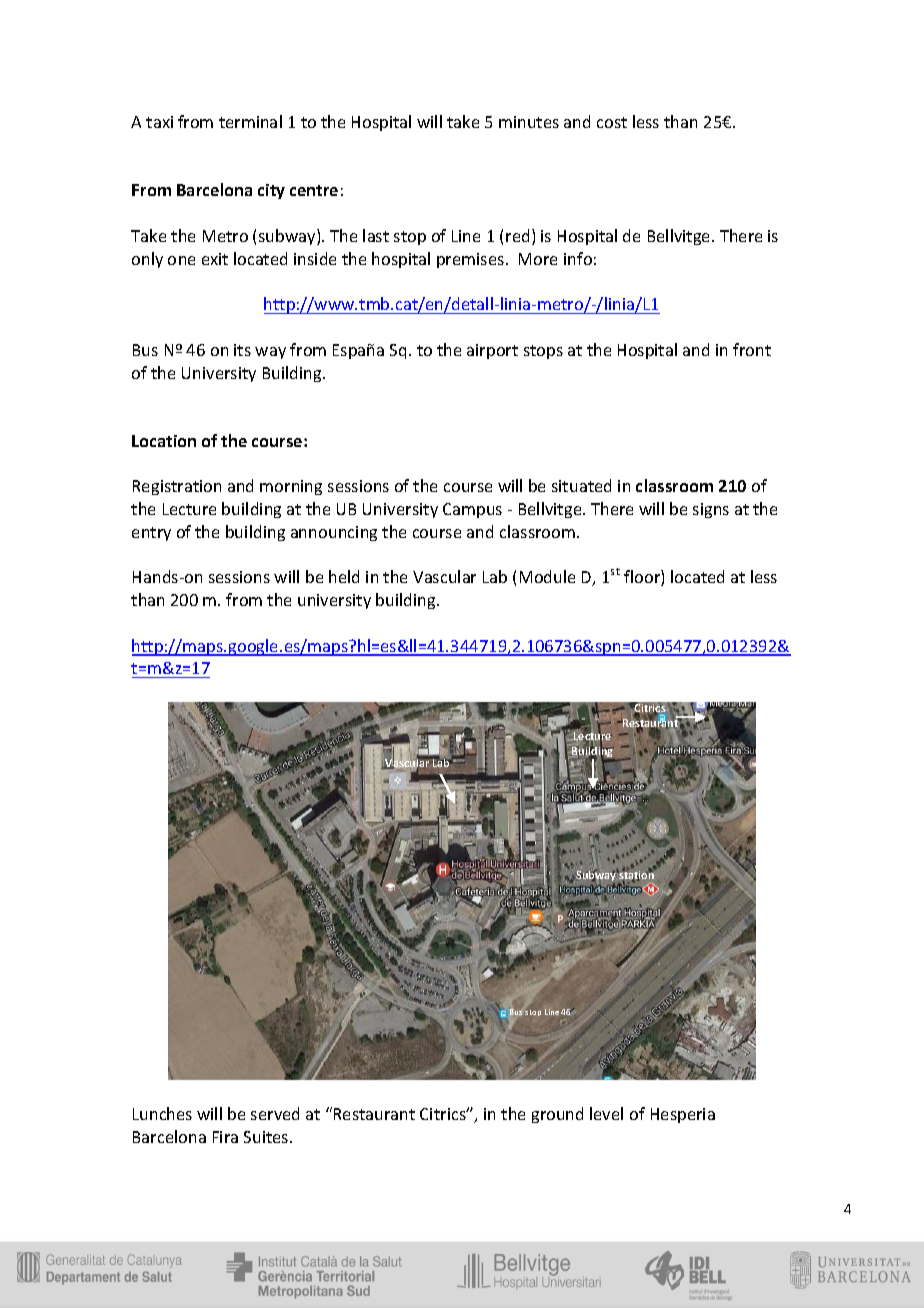  Describe the element at coordinates (529, 122) in the screenshot. I see `minutes` at that location.
